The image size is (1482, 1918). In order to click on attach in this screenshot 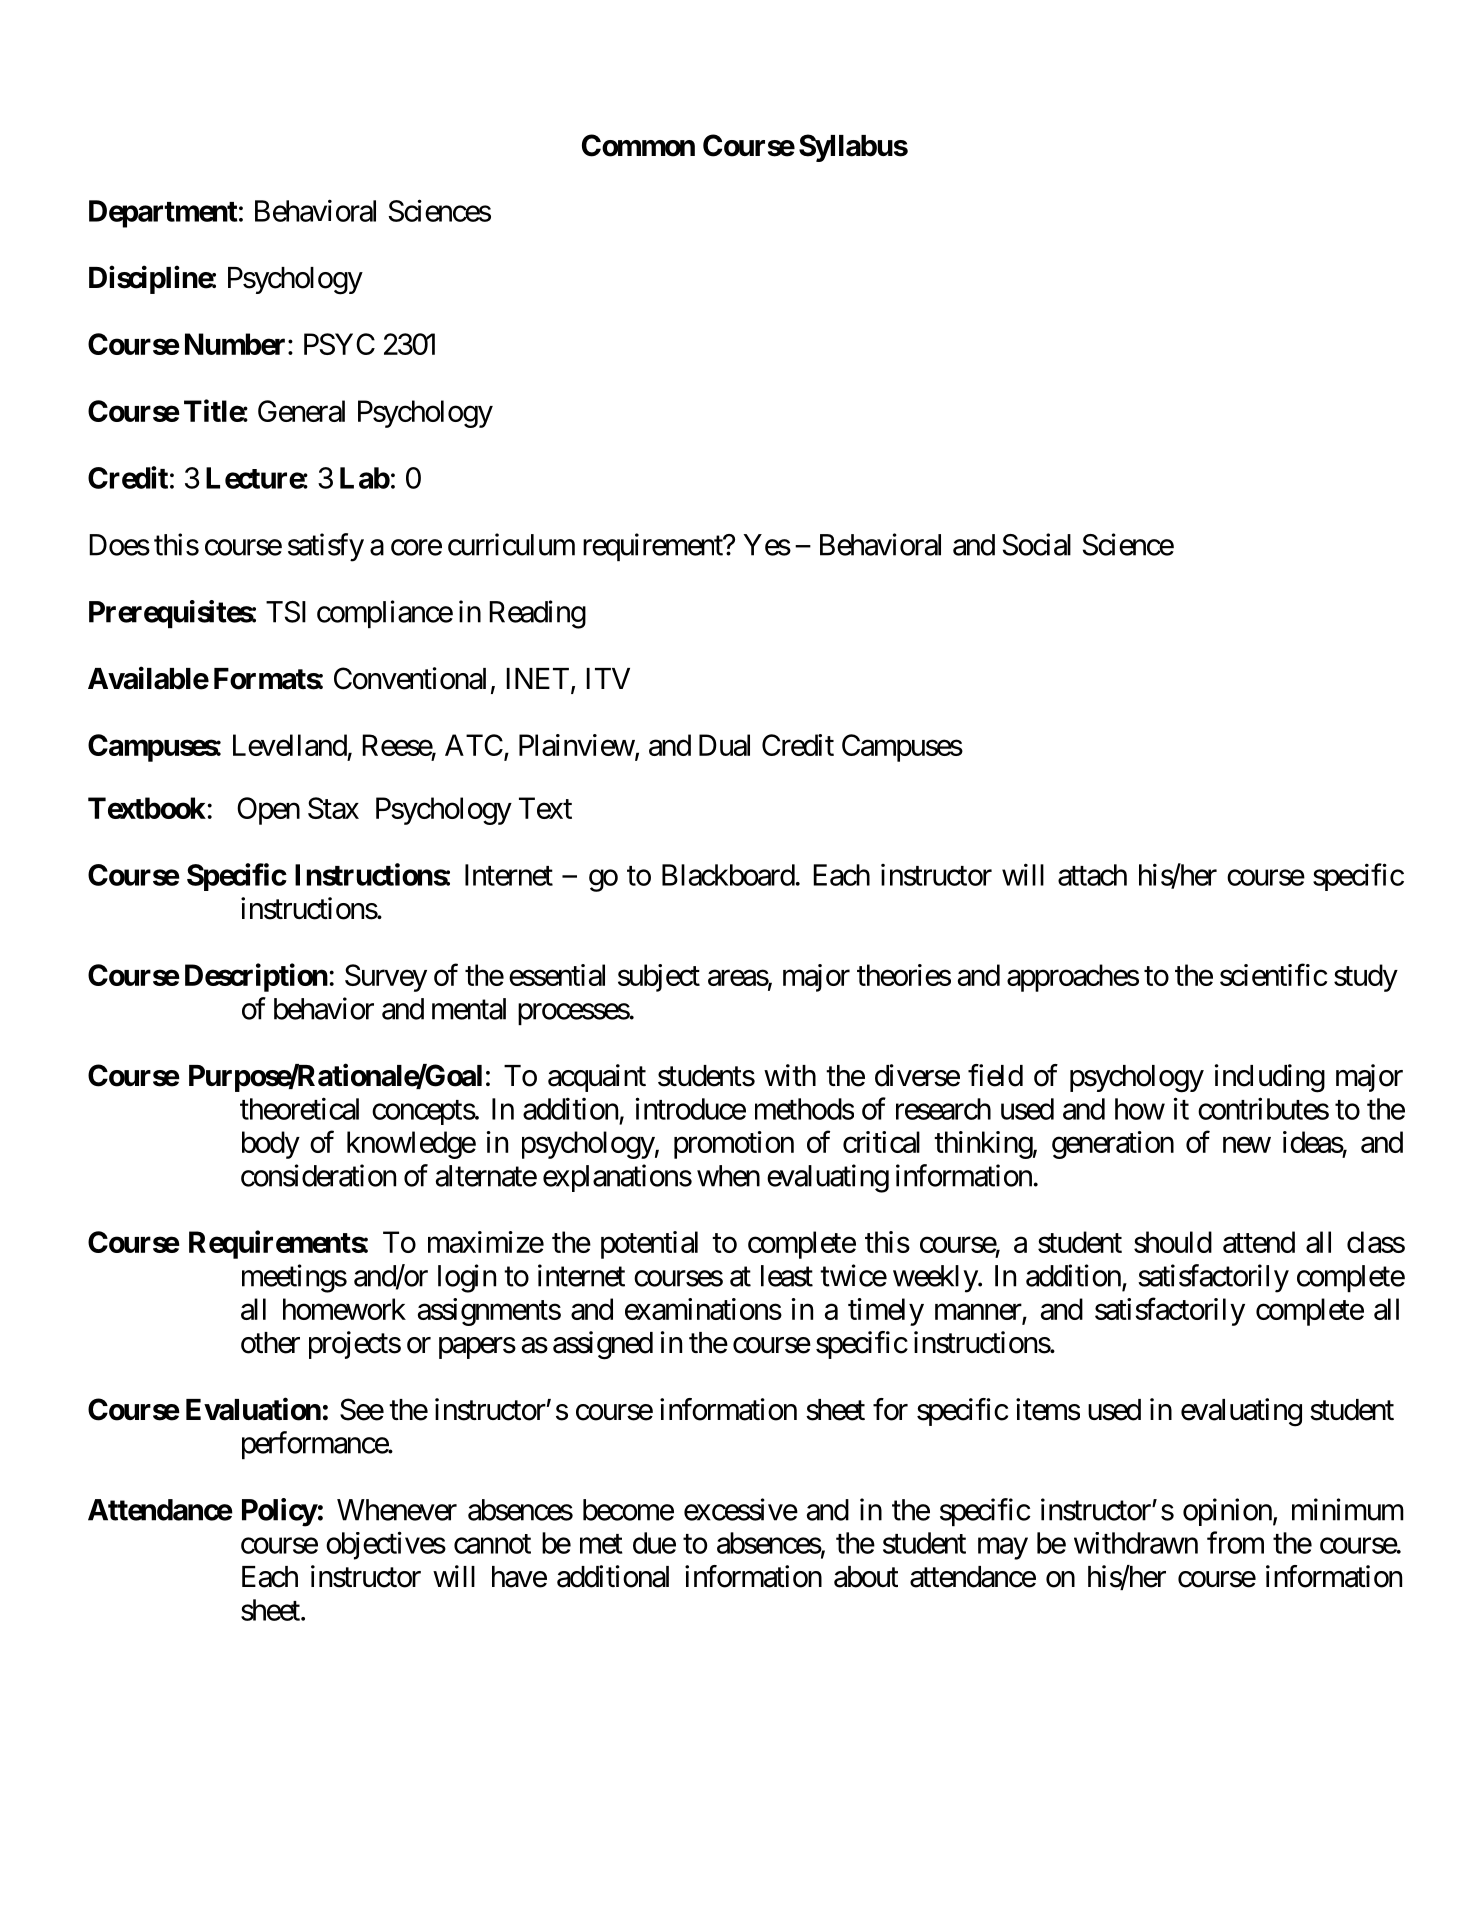, I will do `click(1092, 875)`.
